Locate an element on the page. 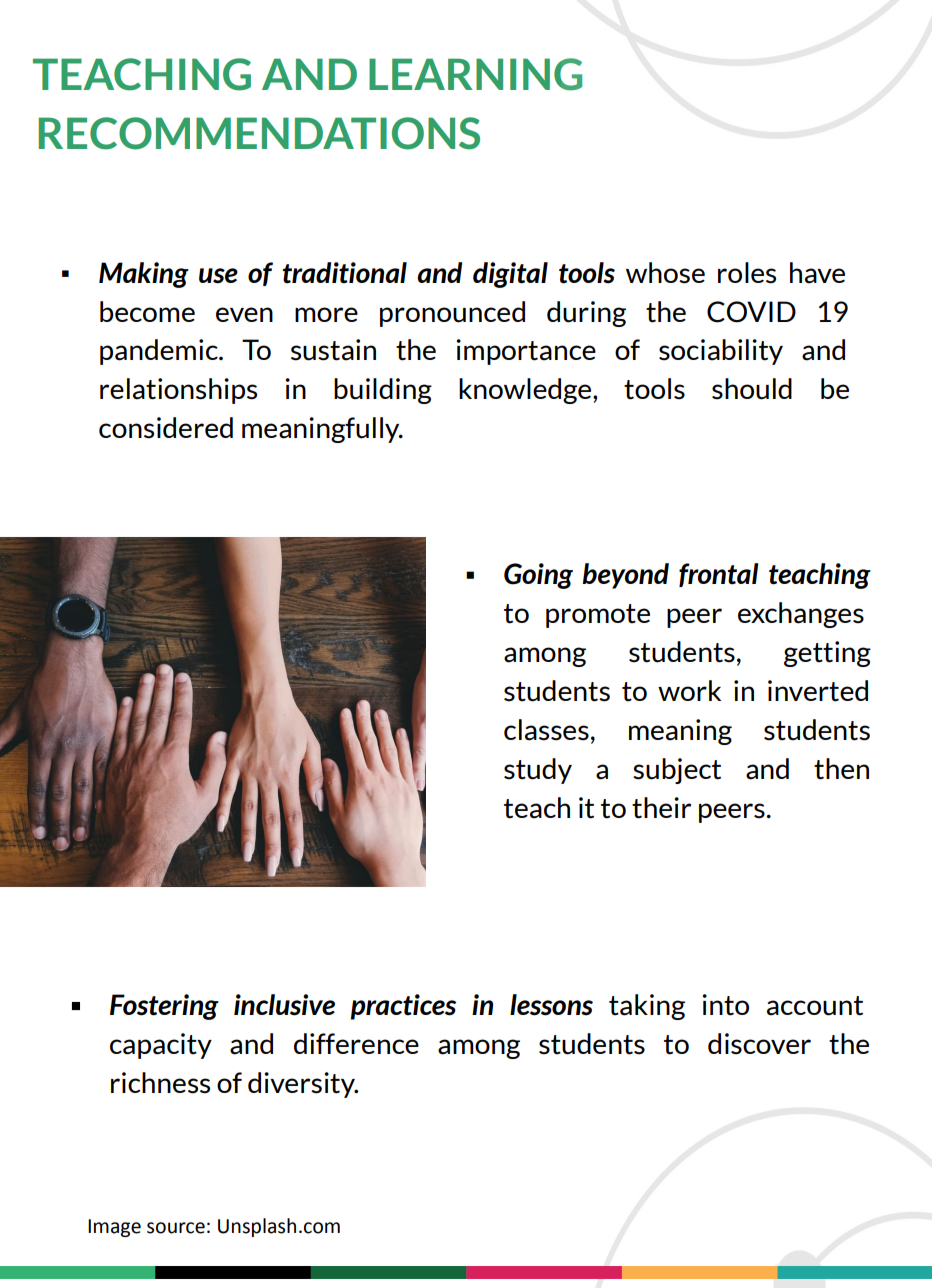  LEARNING is located at coordinates (475, 74).
